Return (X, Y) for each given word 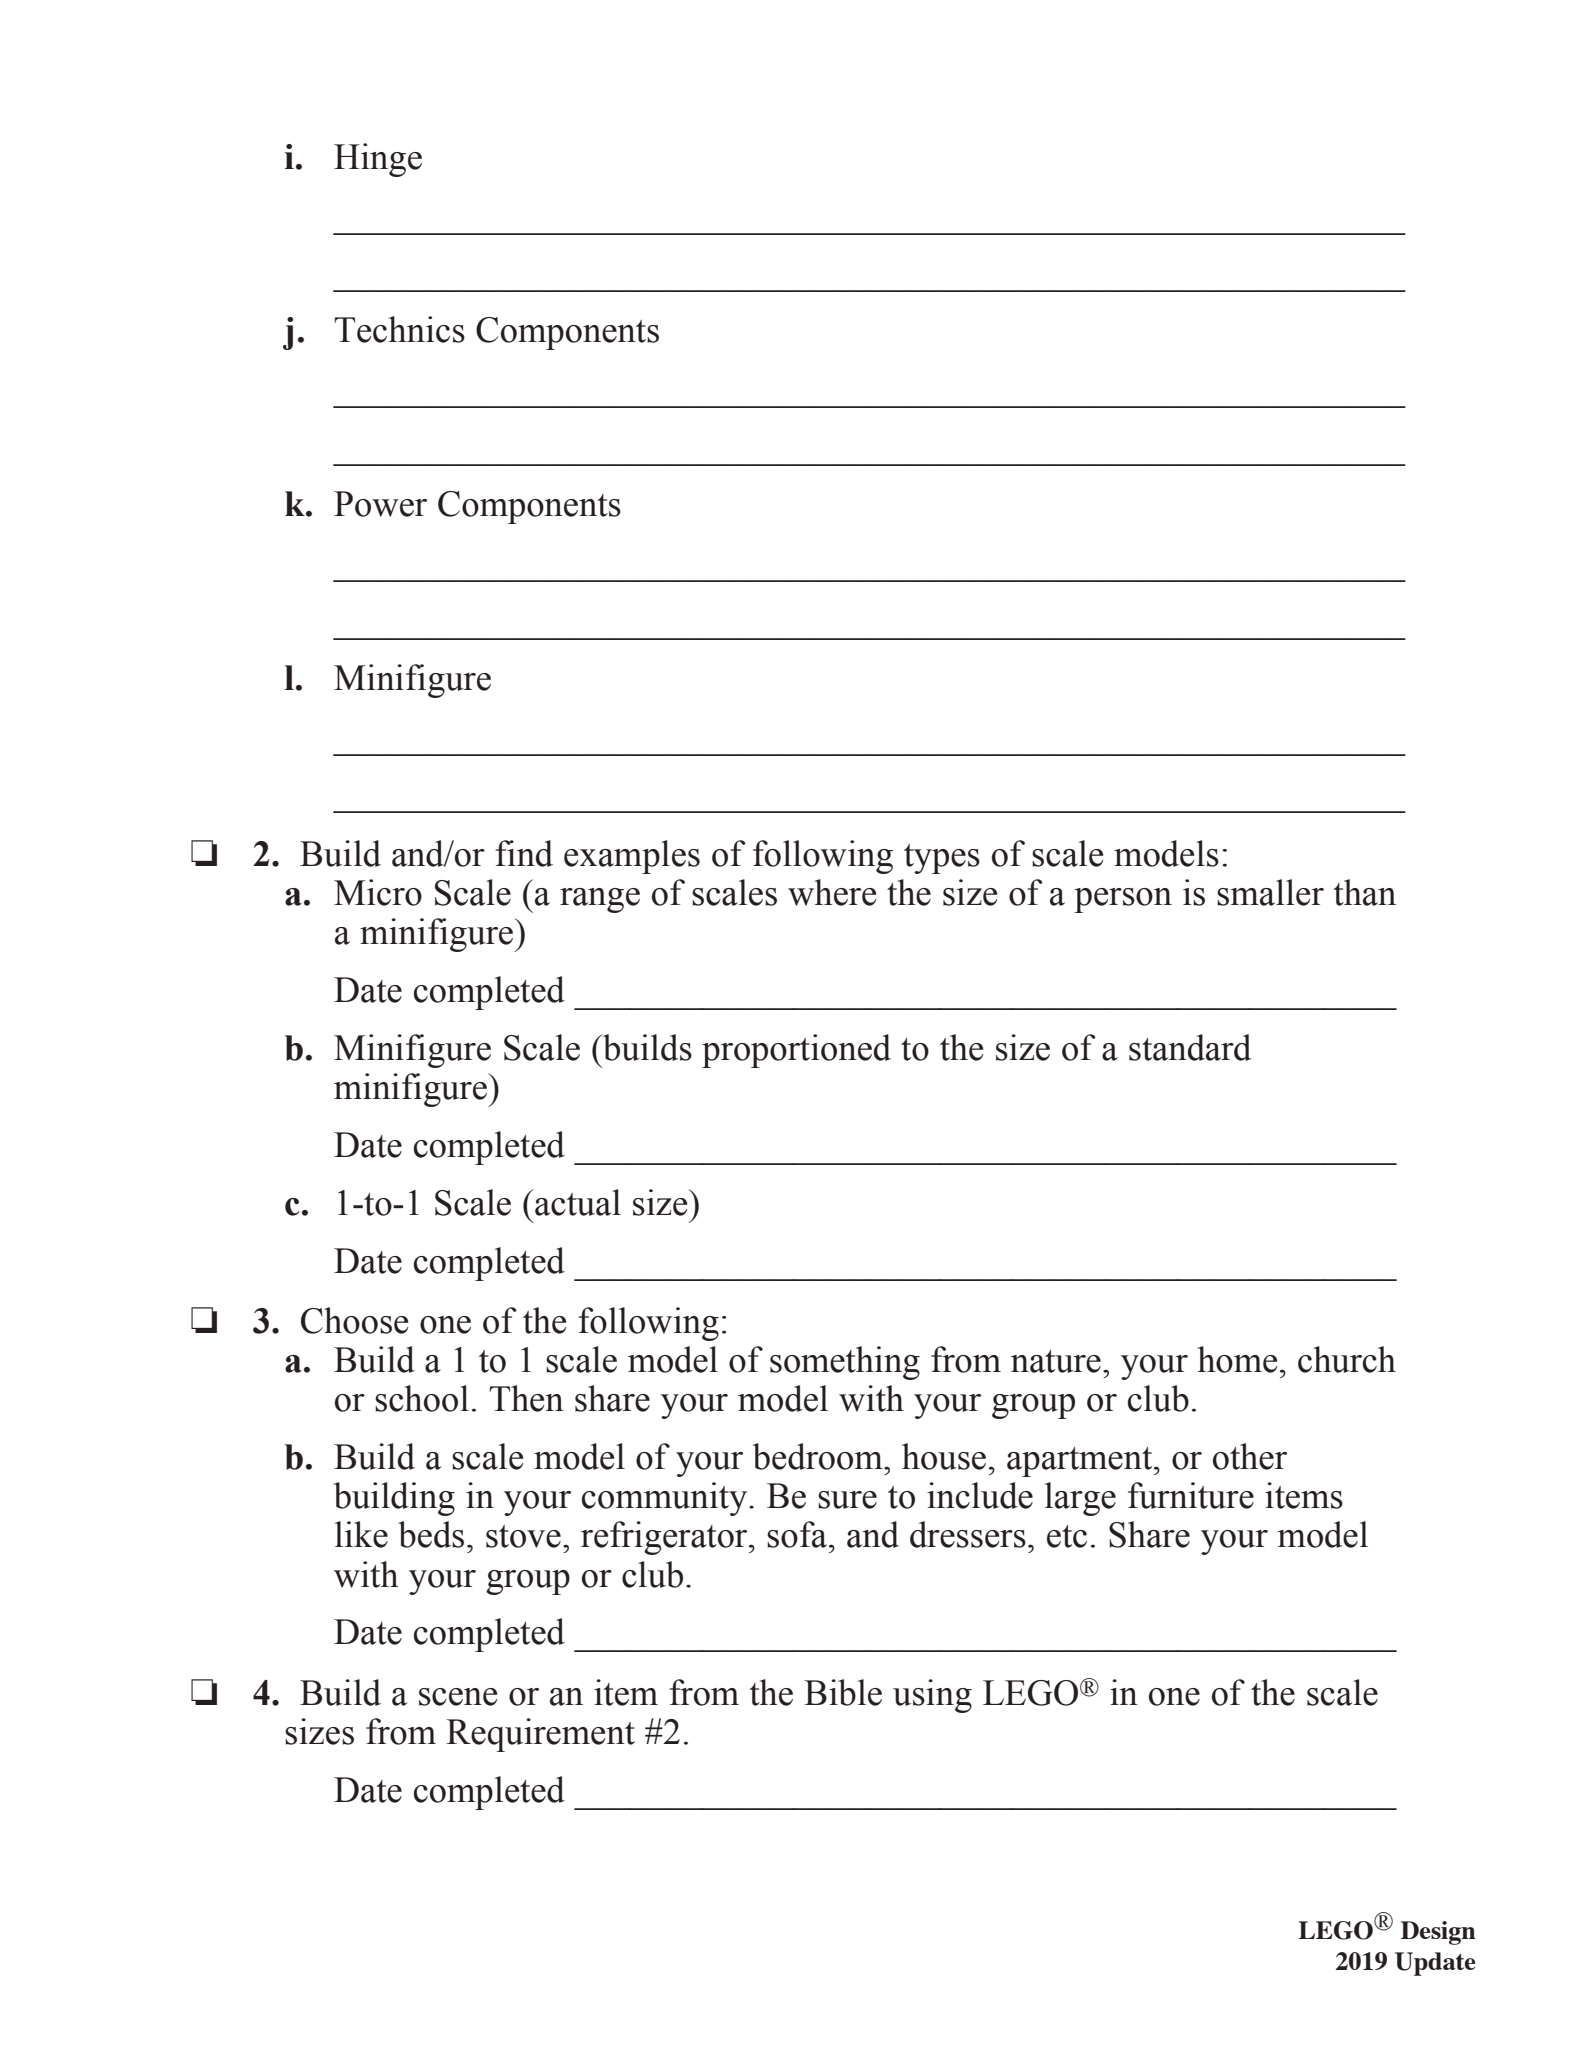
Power (380, 504)
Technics (399, 329)
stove (523, 1536)
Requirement (540, 1735)
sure (847, 1500)
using (932, 1696)
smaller (1270, 892)
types (942, 859)
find (524, 853)
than (1365, 892)
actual (578, 1202)
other (1250, 1456)
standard (1190, 1047)
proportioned (796, 1051)
